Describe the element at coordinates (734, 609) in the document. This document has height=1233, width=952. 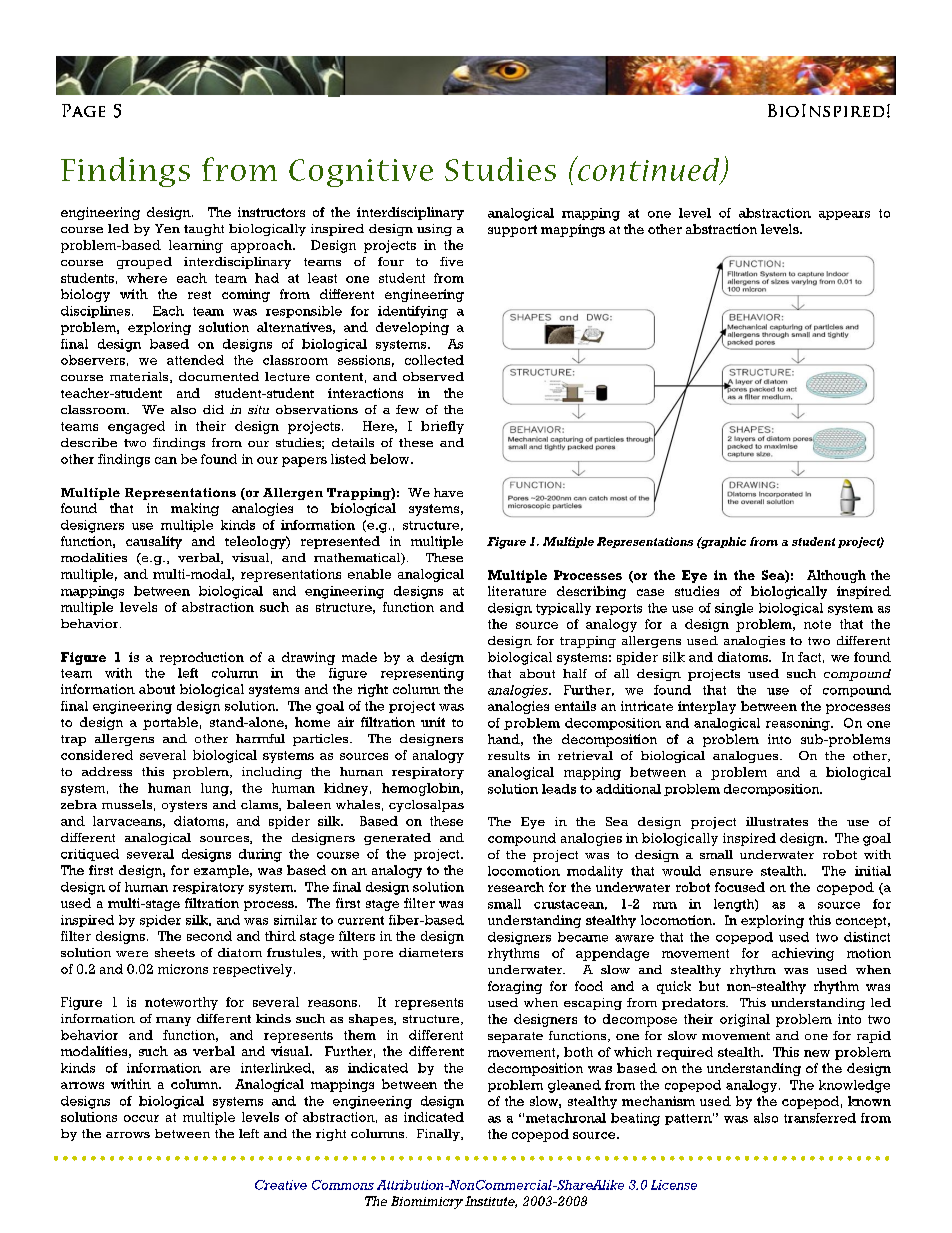
I see `single` at that location.
